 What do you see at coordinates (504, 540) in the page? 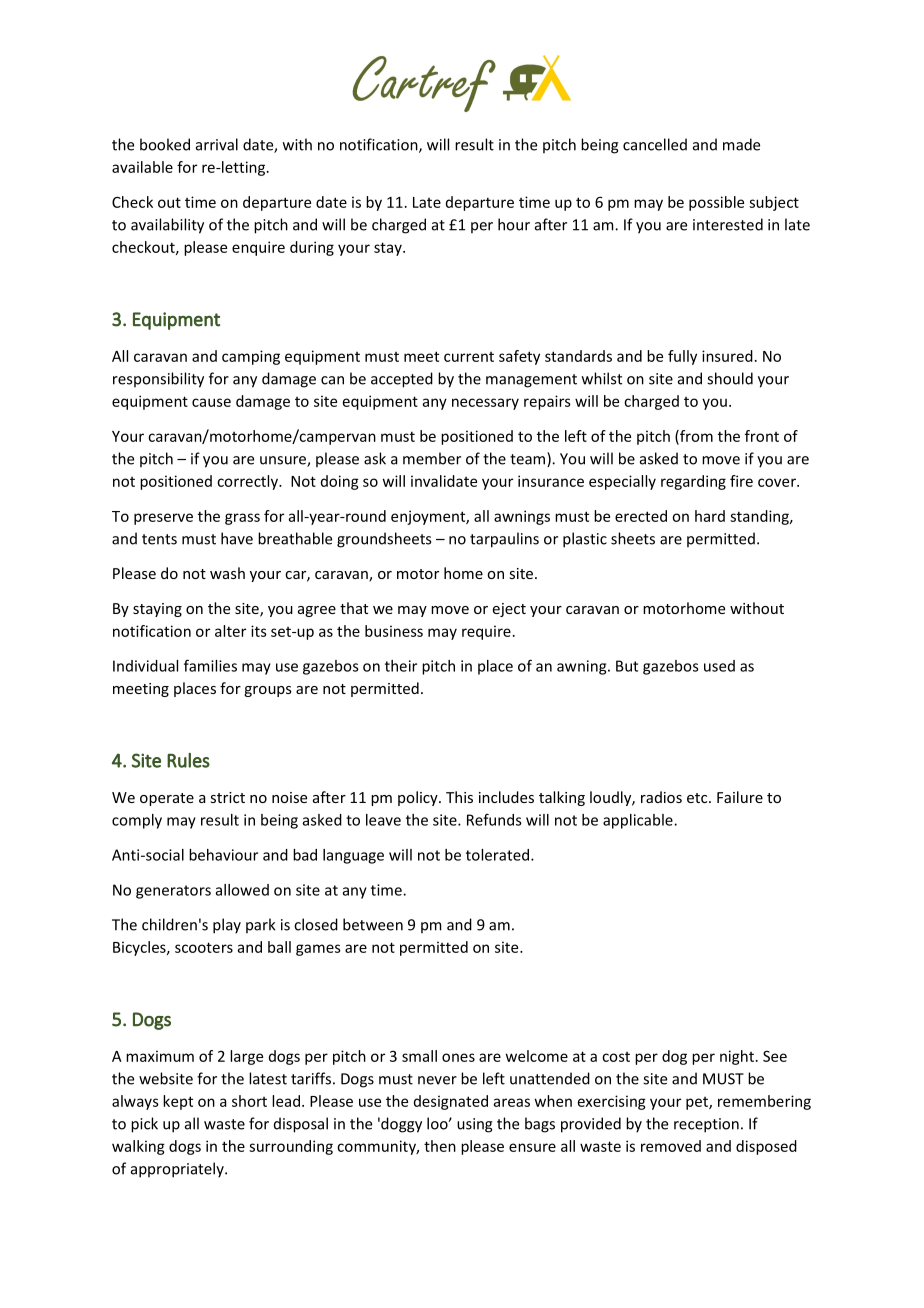
I see `tarpaulins` at bounding box center [504, 540].
